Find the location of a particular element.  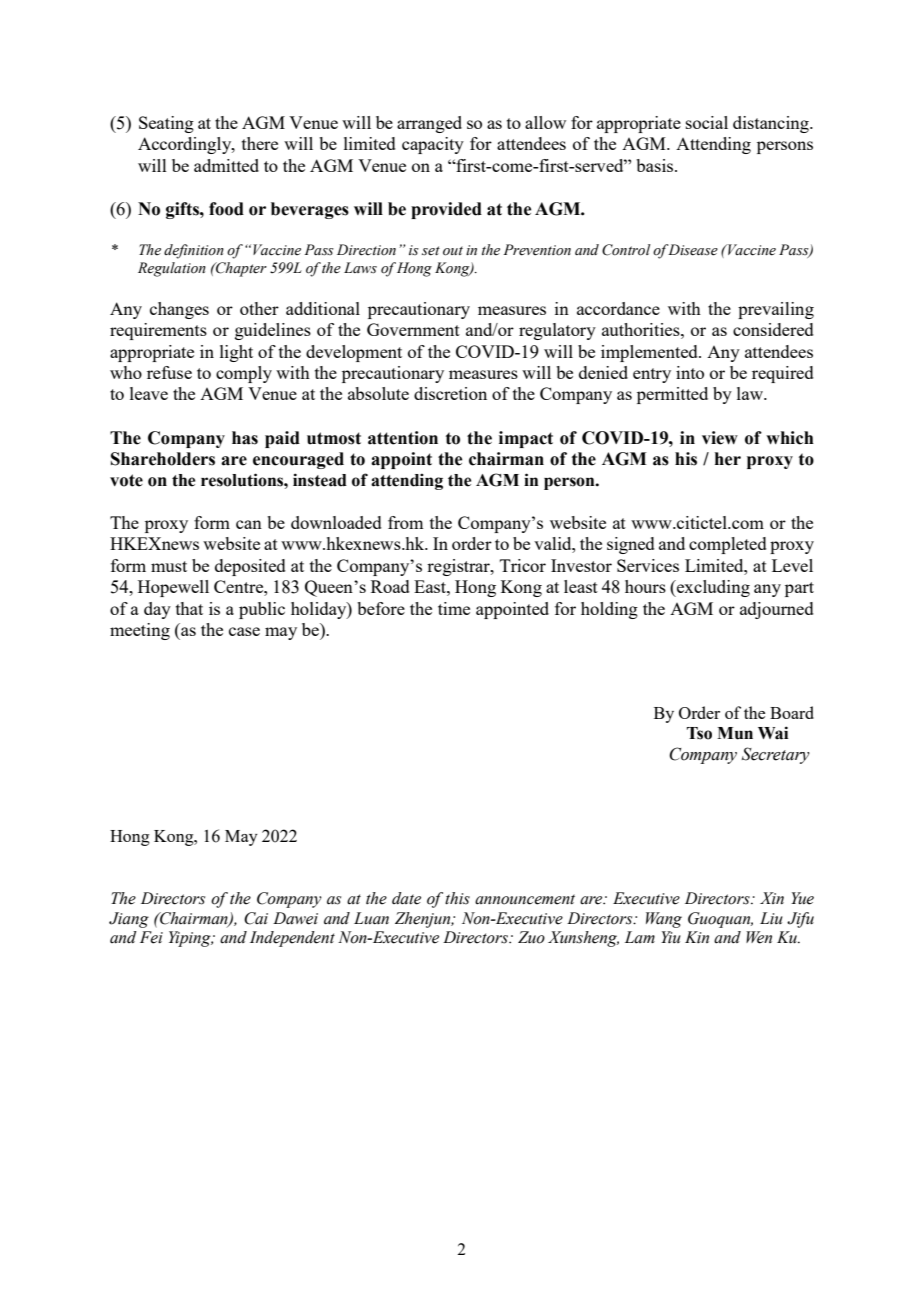

social is located at coordinates (707, 122).
